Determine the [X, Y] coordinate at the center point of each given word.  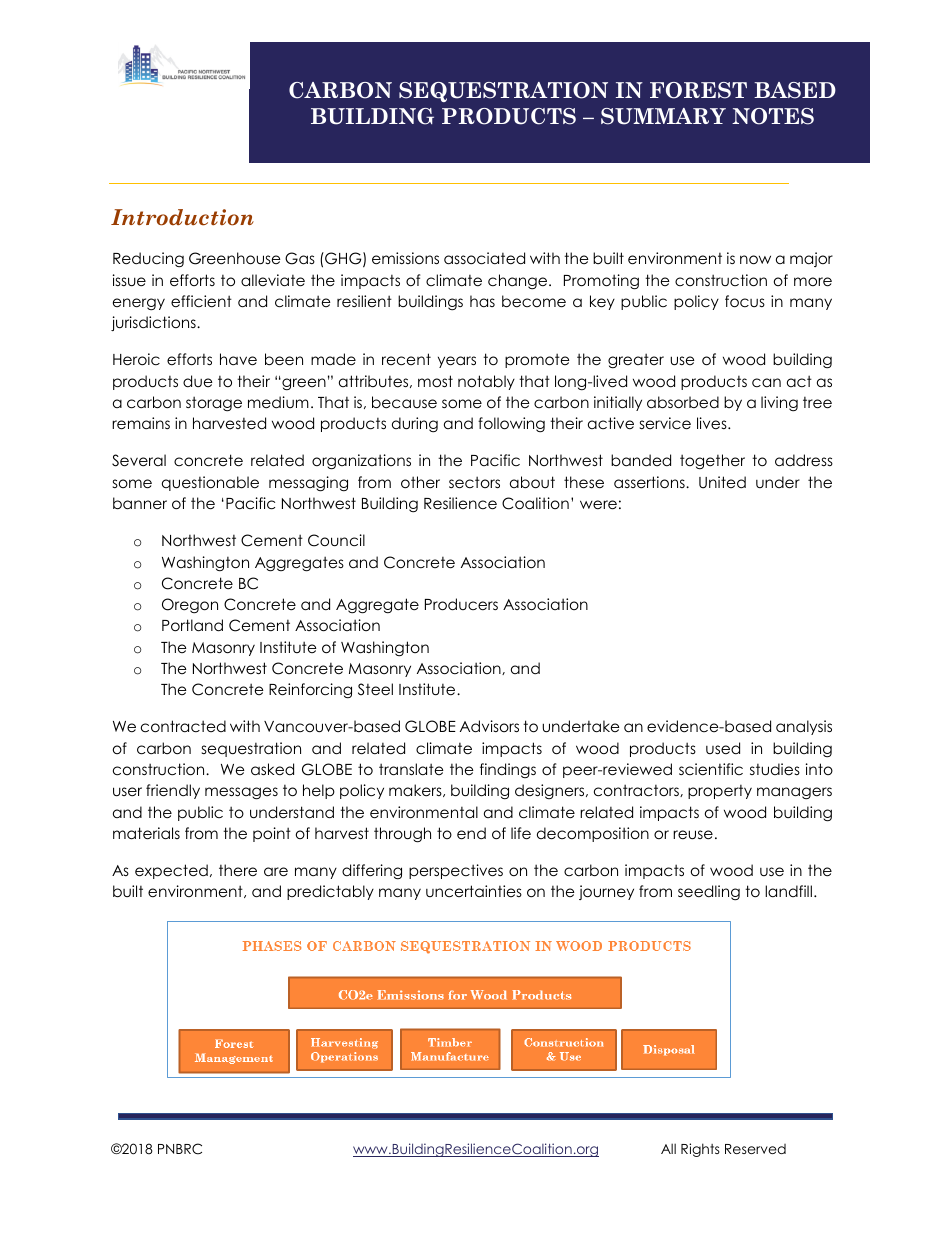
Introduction [182, 217]
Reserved [755, 1149]
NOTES [773, 116]
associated [484, 258]
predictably [330, 892]
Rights [700, 1150]
